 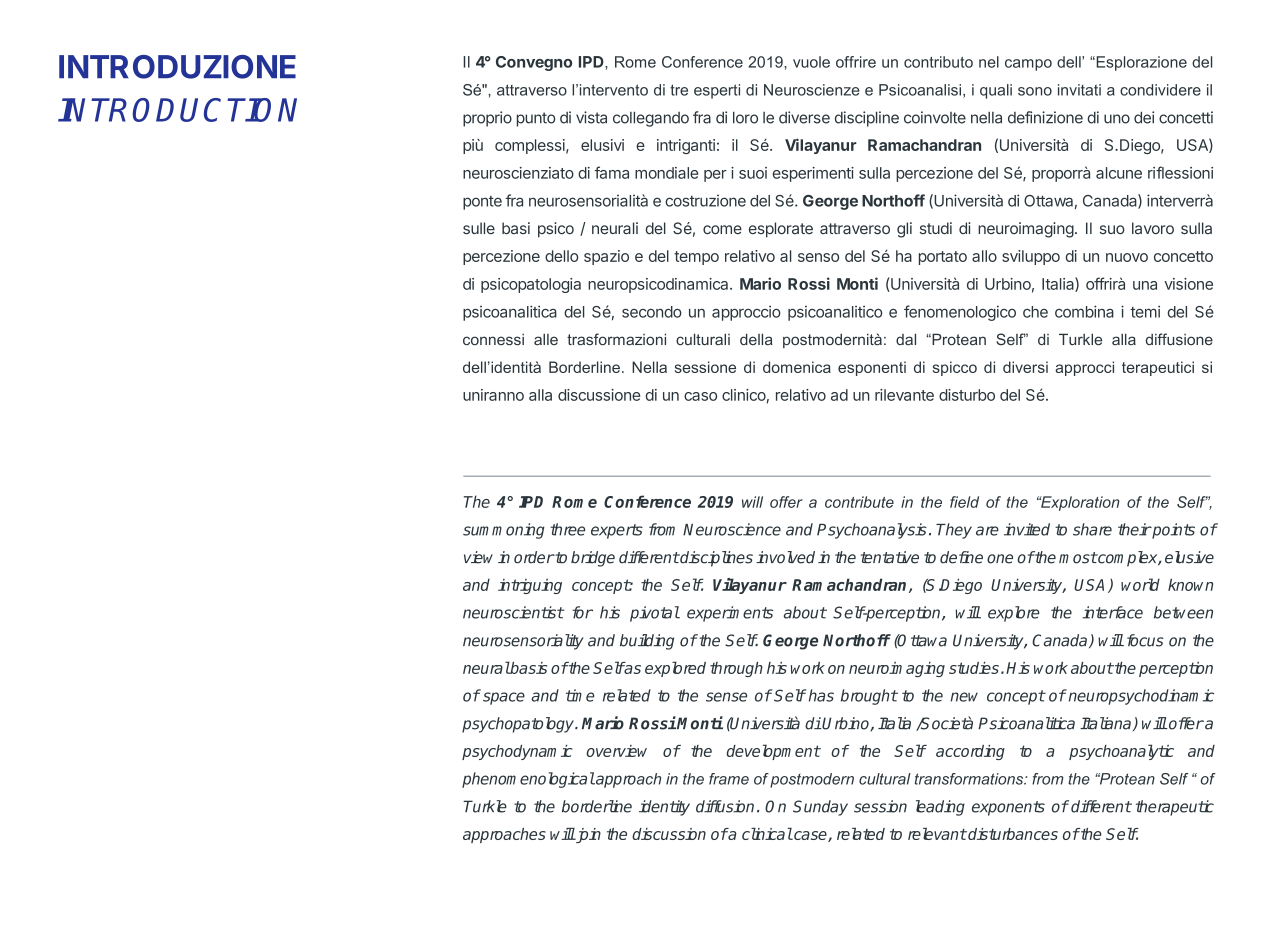 What do you see at coordinates (591, 117) in the screenshot?
I see `vista` at bounding box center [591, 117].
